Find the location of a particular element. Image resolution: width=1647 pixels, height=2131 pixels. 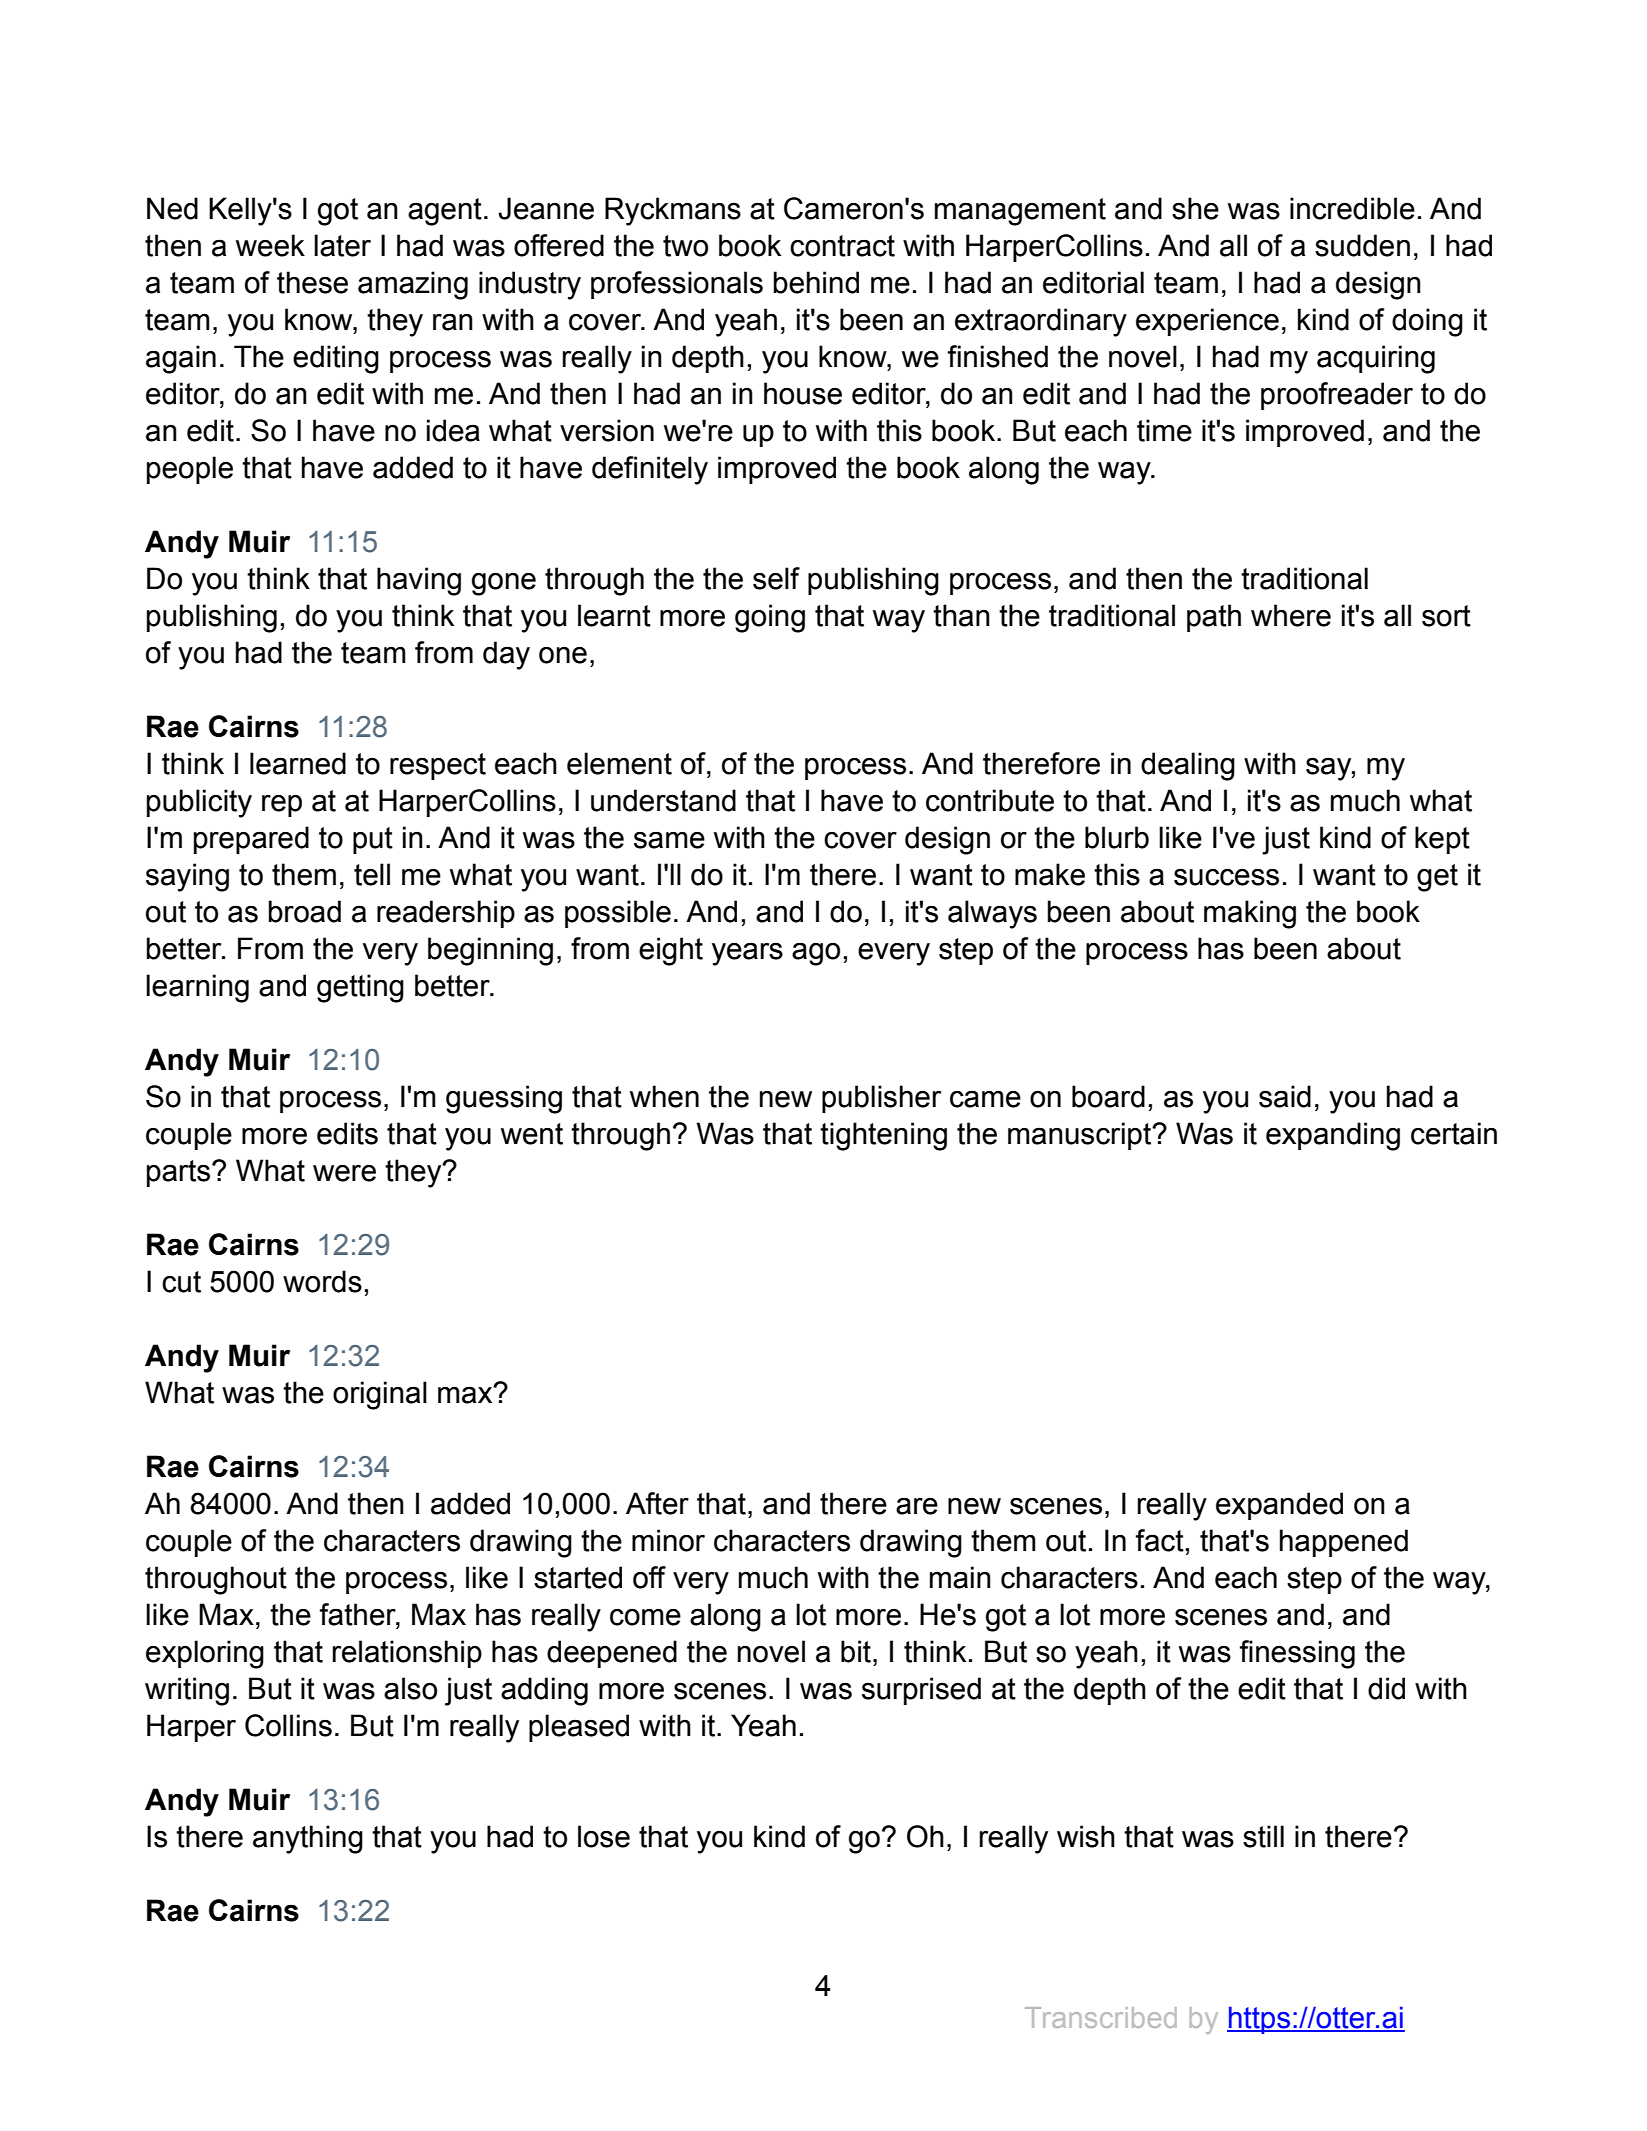

later is located at coordinates (342, 245).
